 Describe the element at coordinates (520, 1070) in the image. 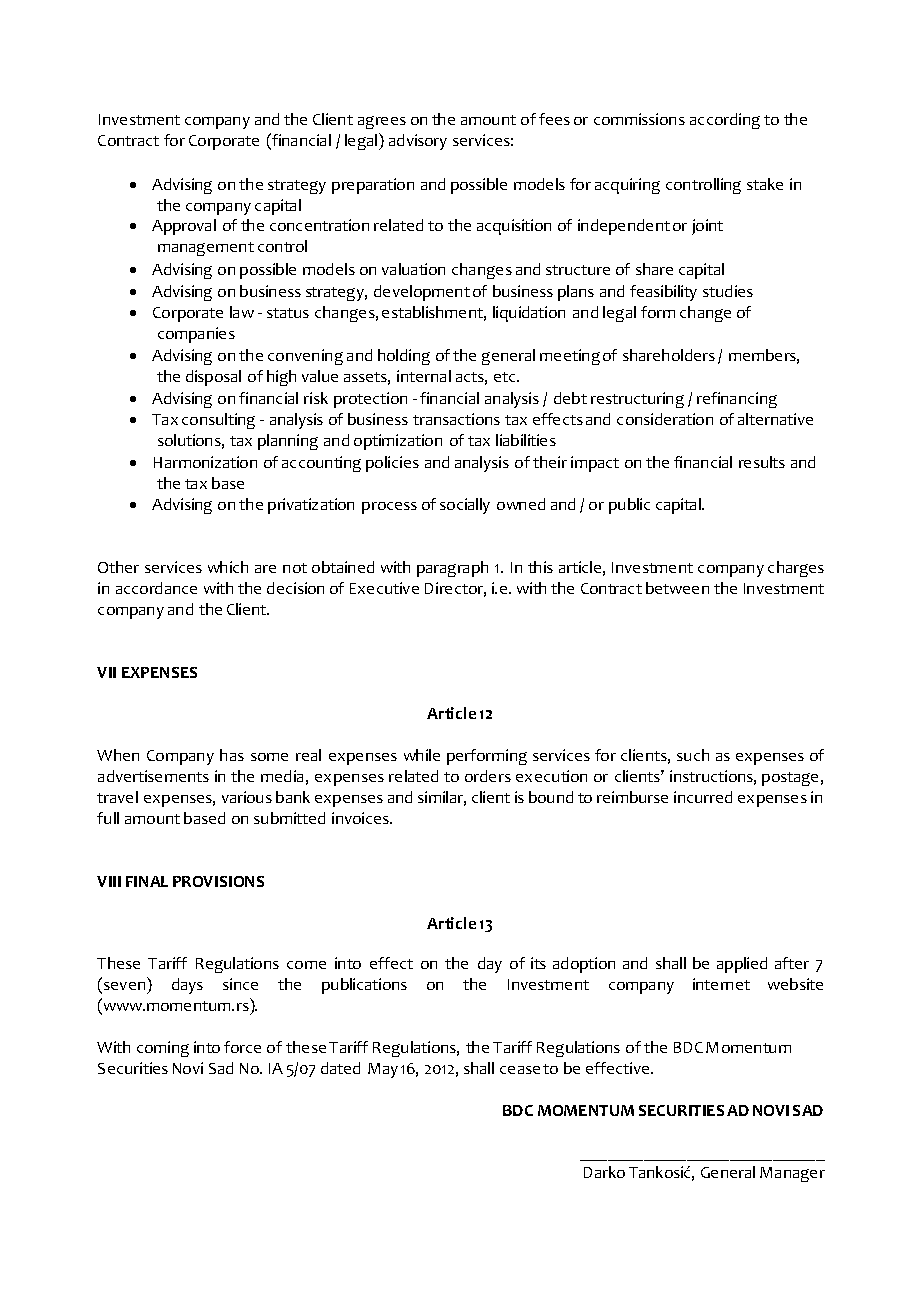

I see `cease` at that location.
